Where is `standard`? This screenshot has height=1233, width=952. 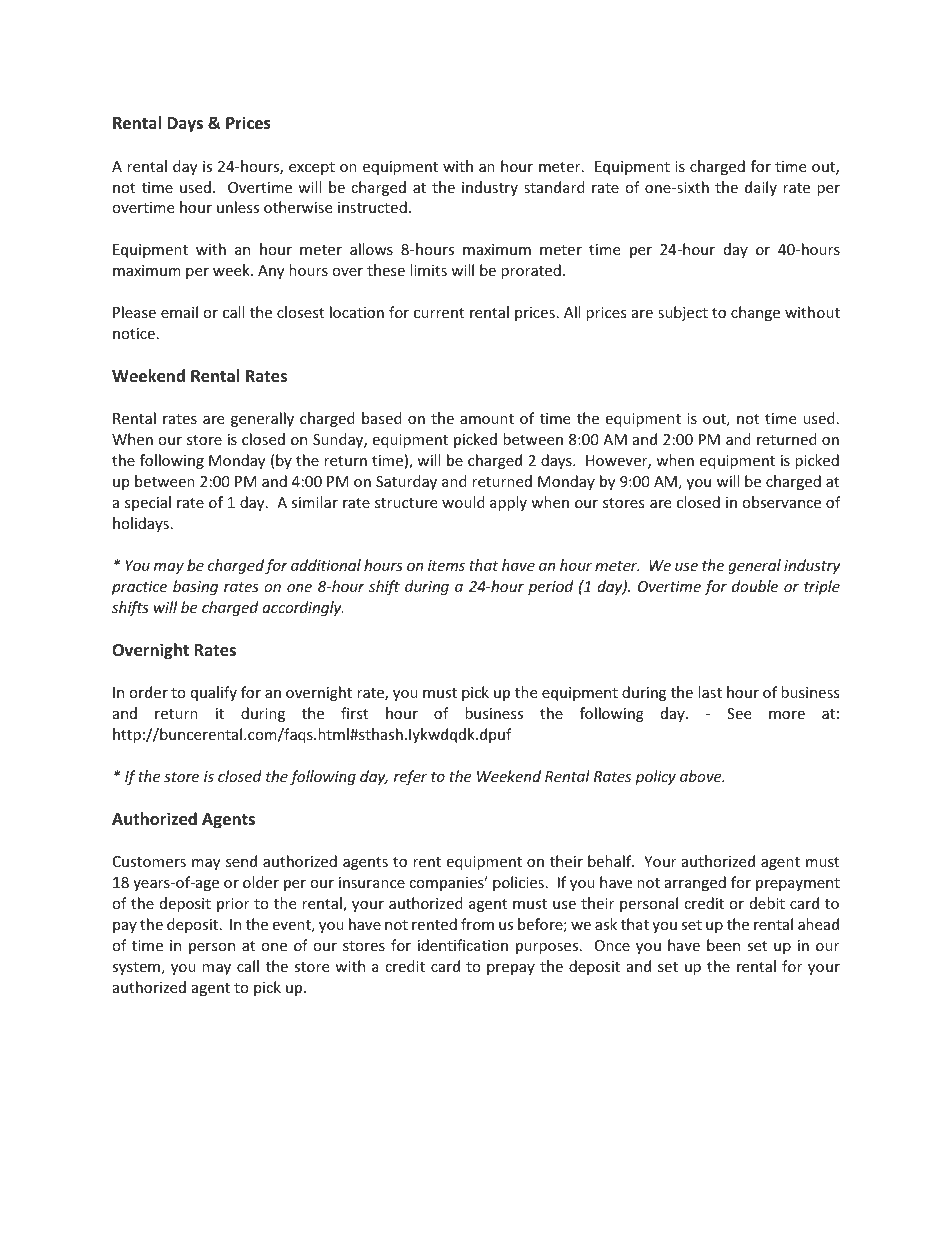 standard is located at coordinates (554, 187).
